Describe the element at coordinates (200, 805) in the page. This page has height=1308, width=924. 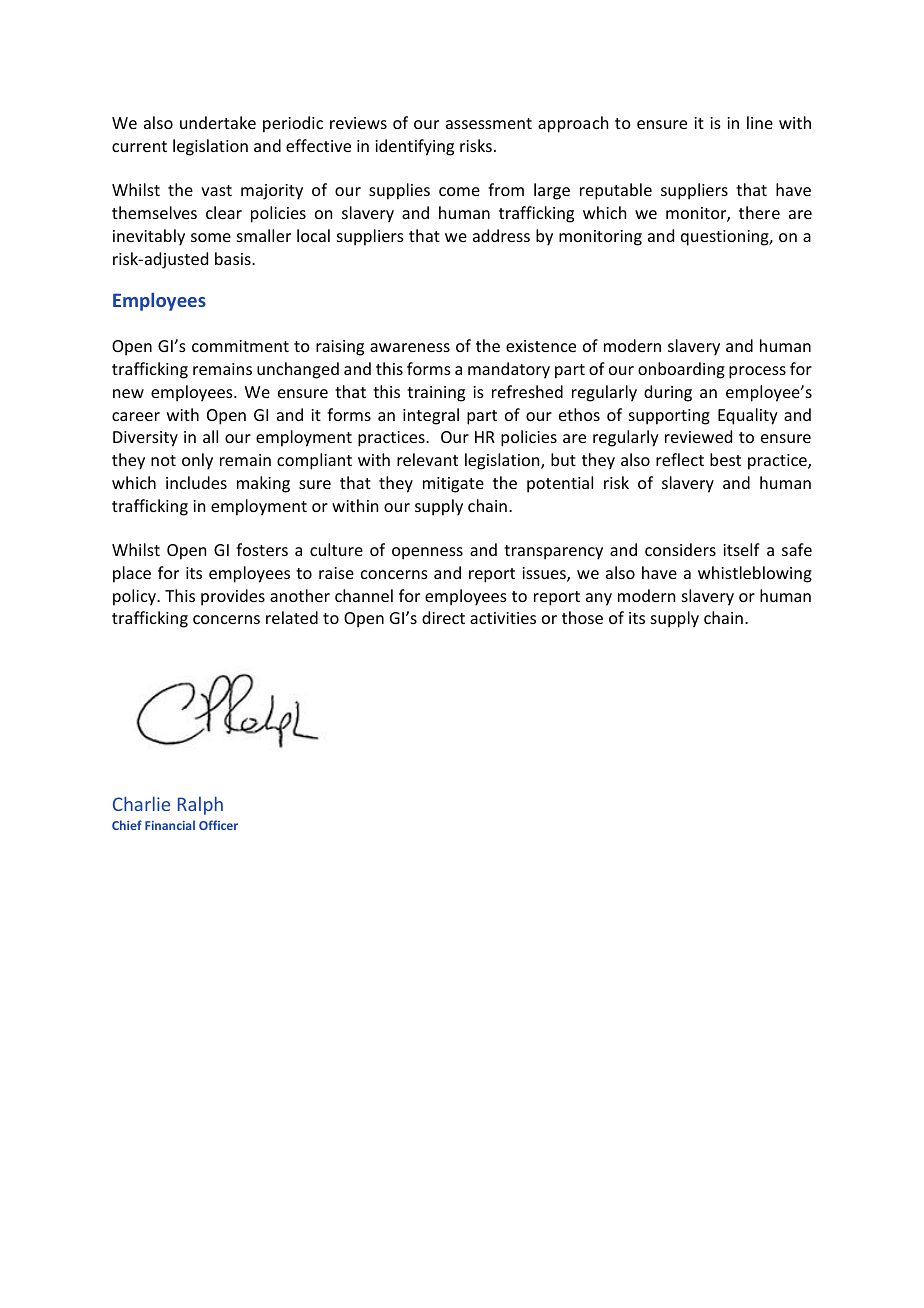
I see `Ralph` at that location.
